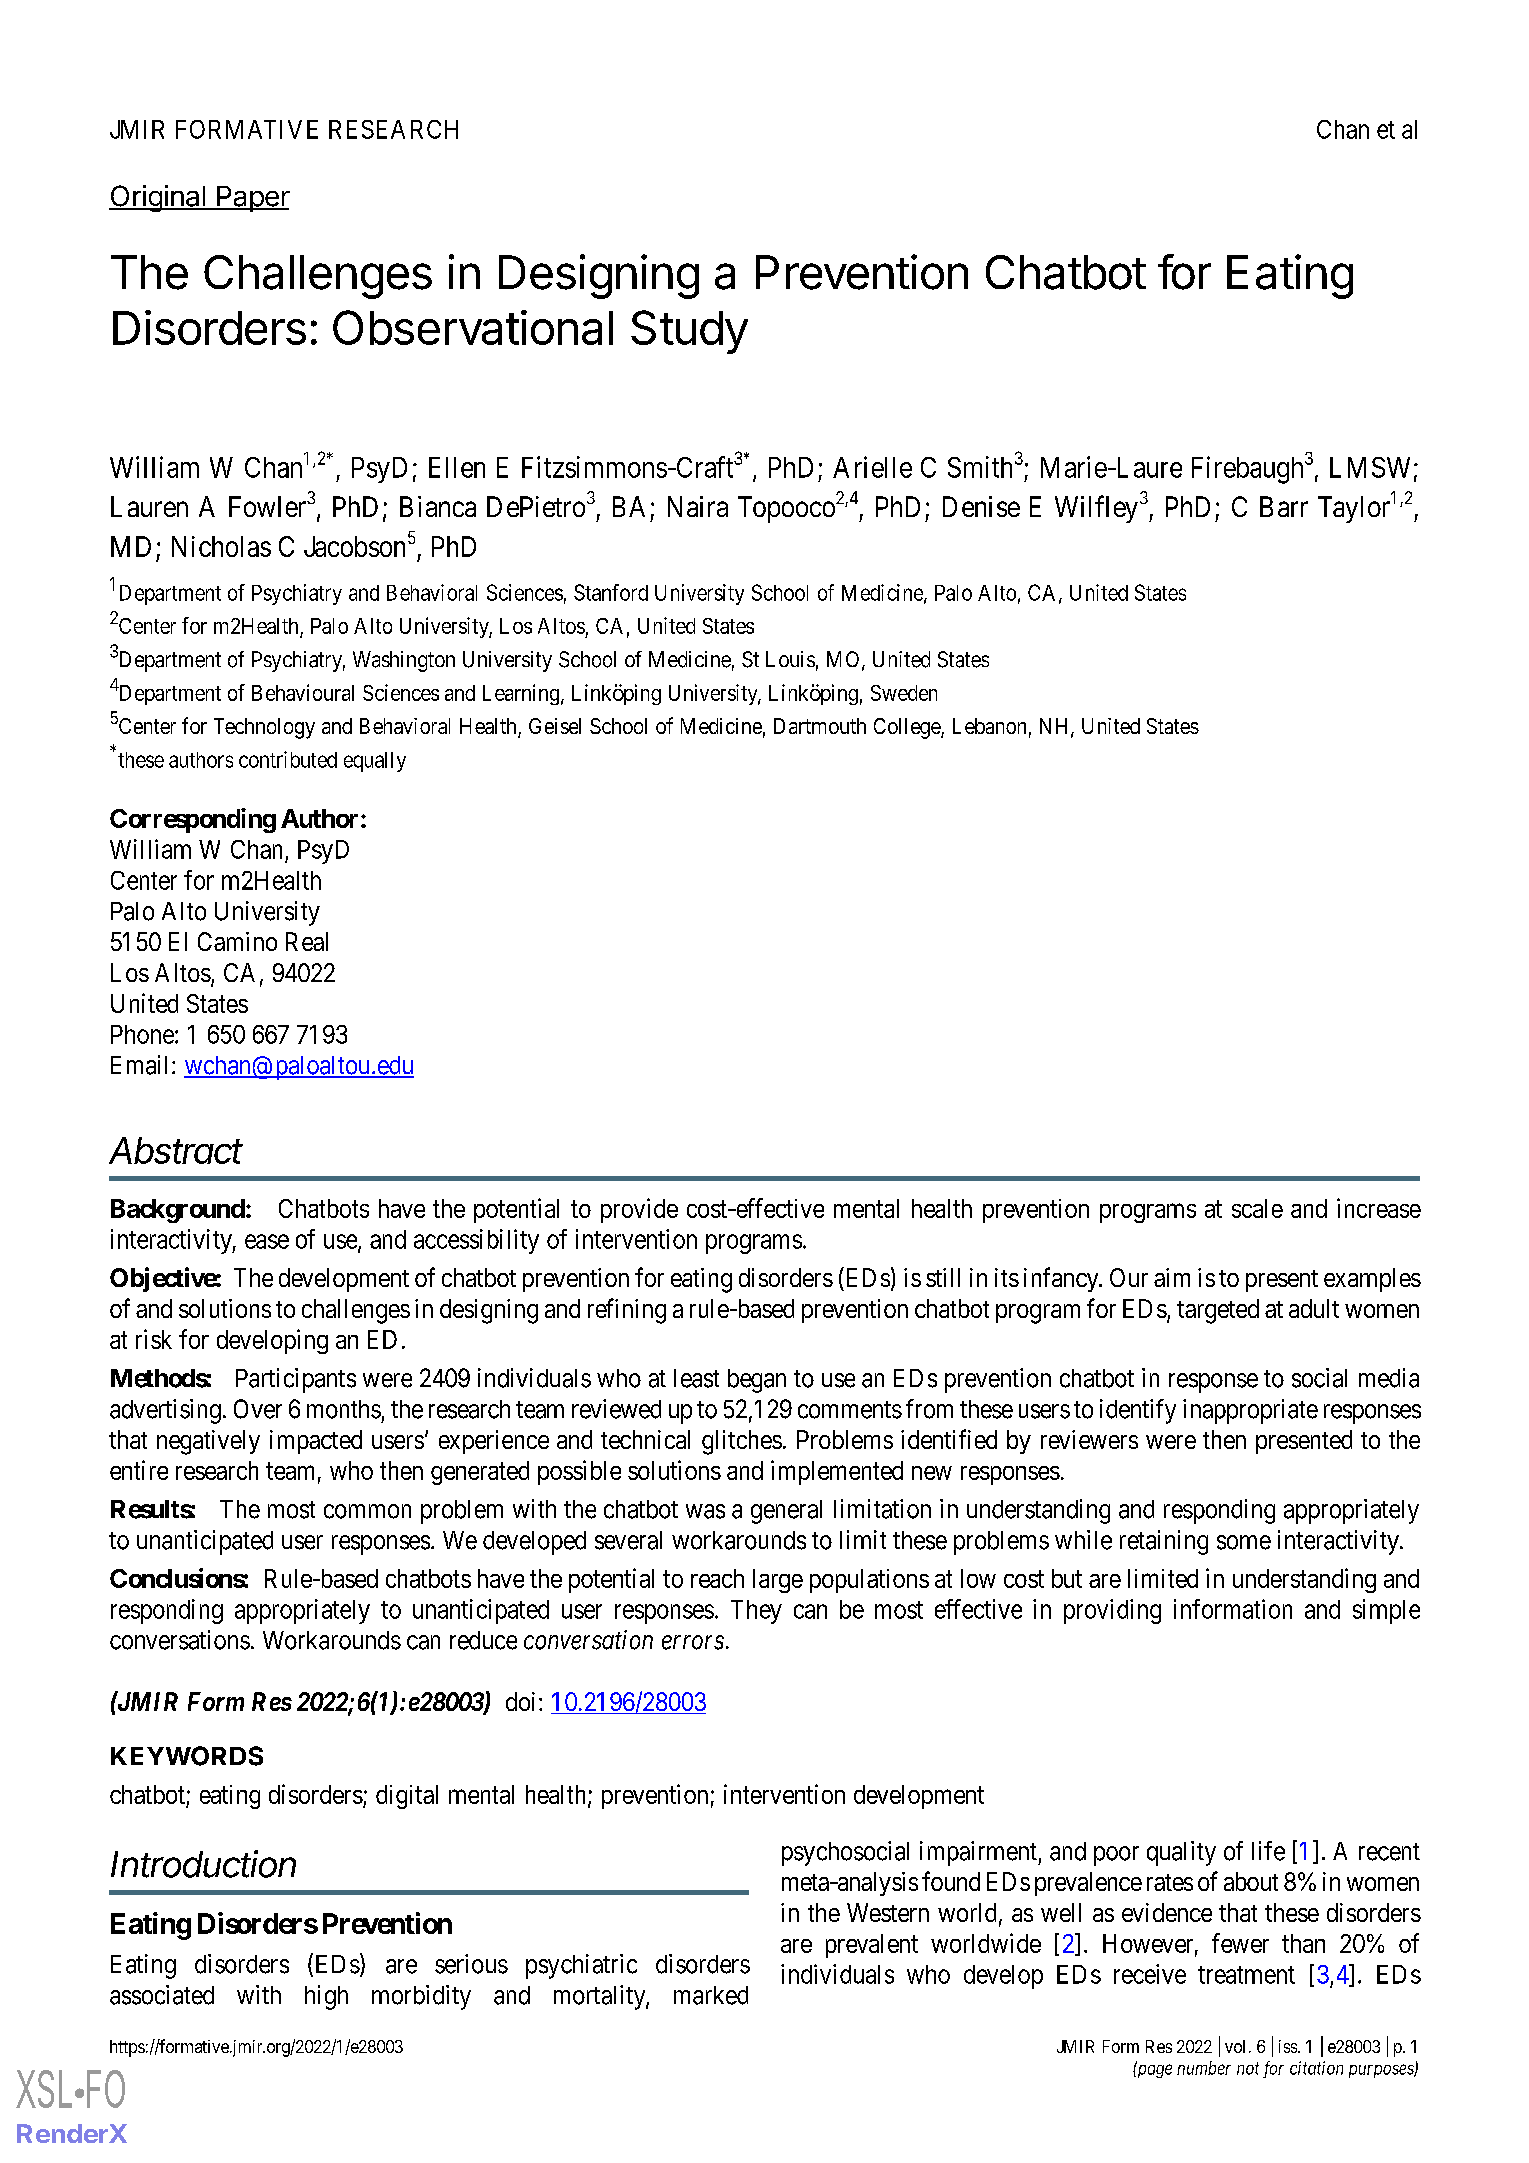  I want to click on Study, so click(689, 332).
